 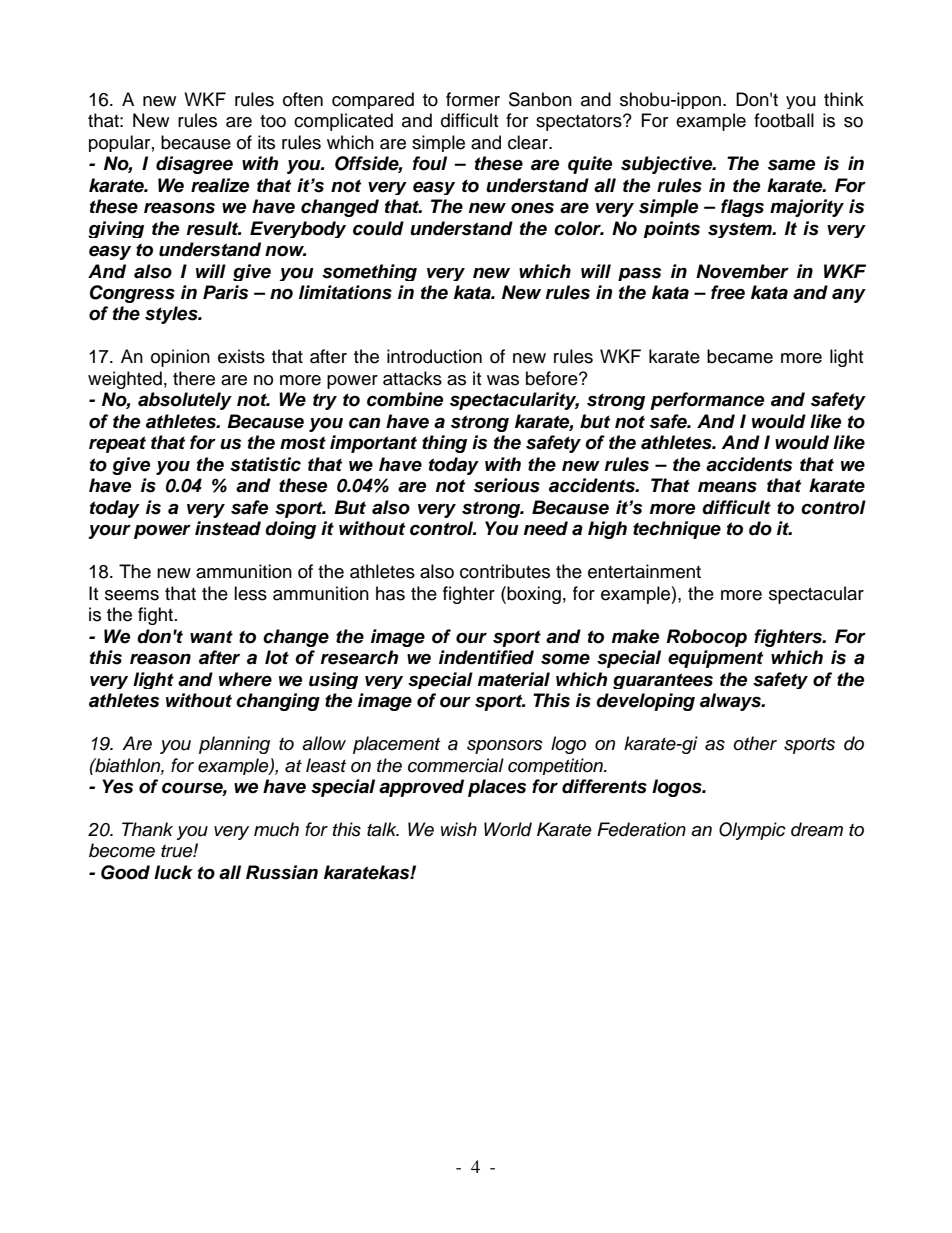 I want to click on contributes, so click(x=505, y=571).
